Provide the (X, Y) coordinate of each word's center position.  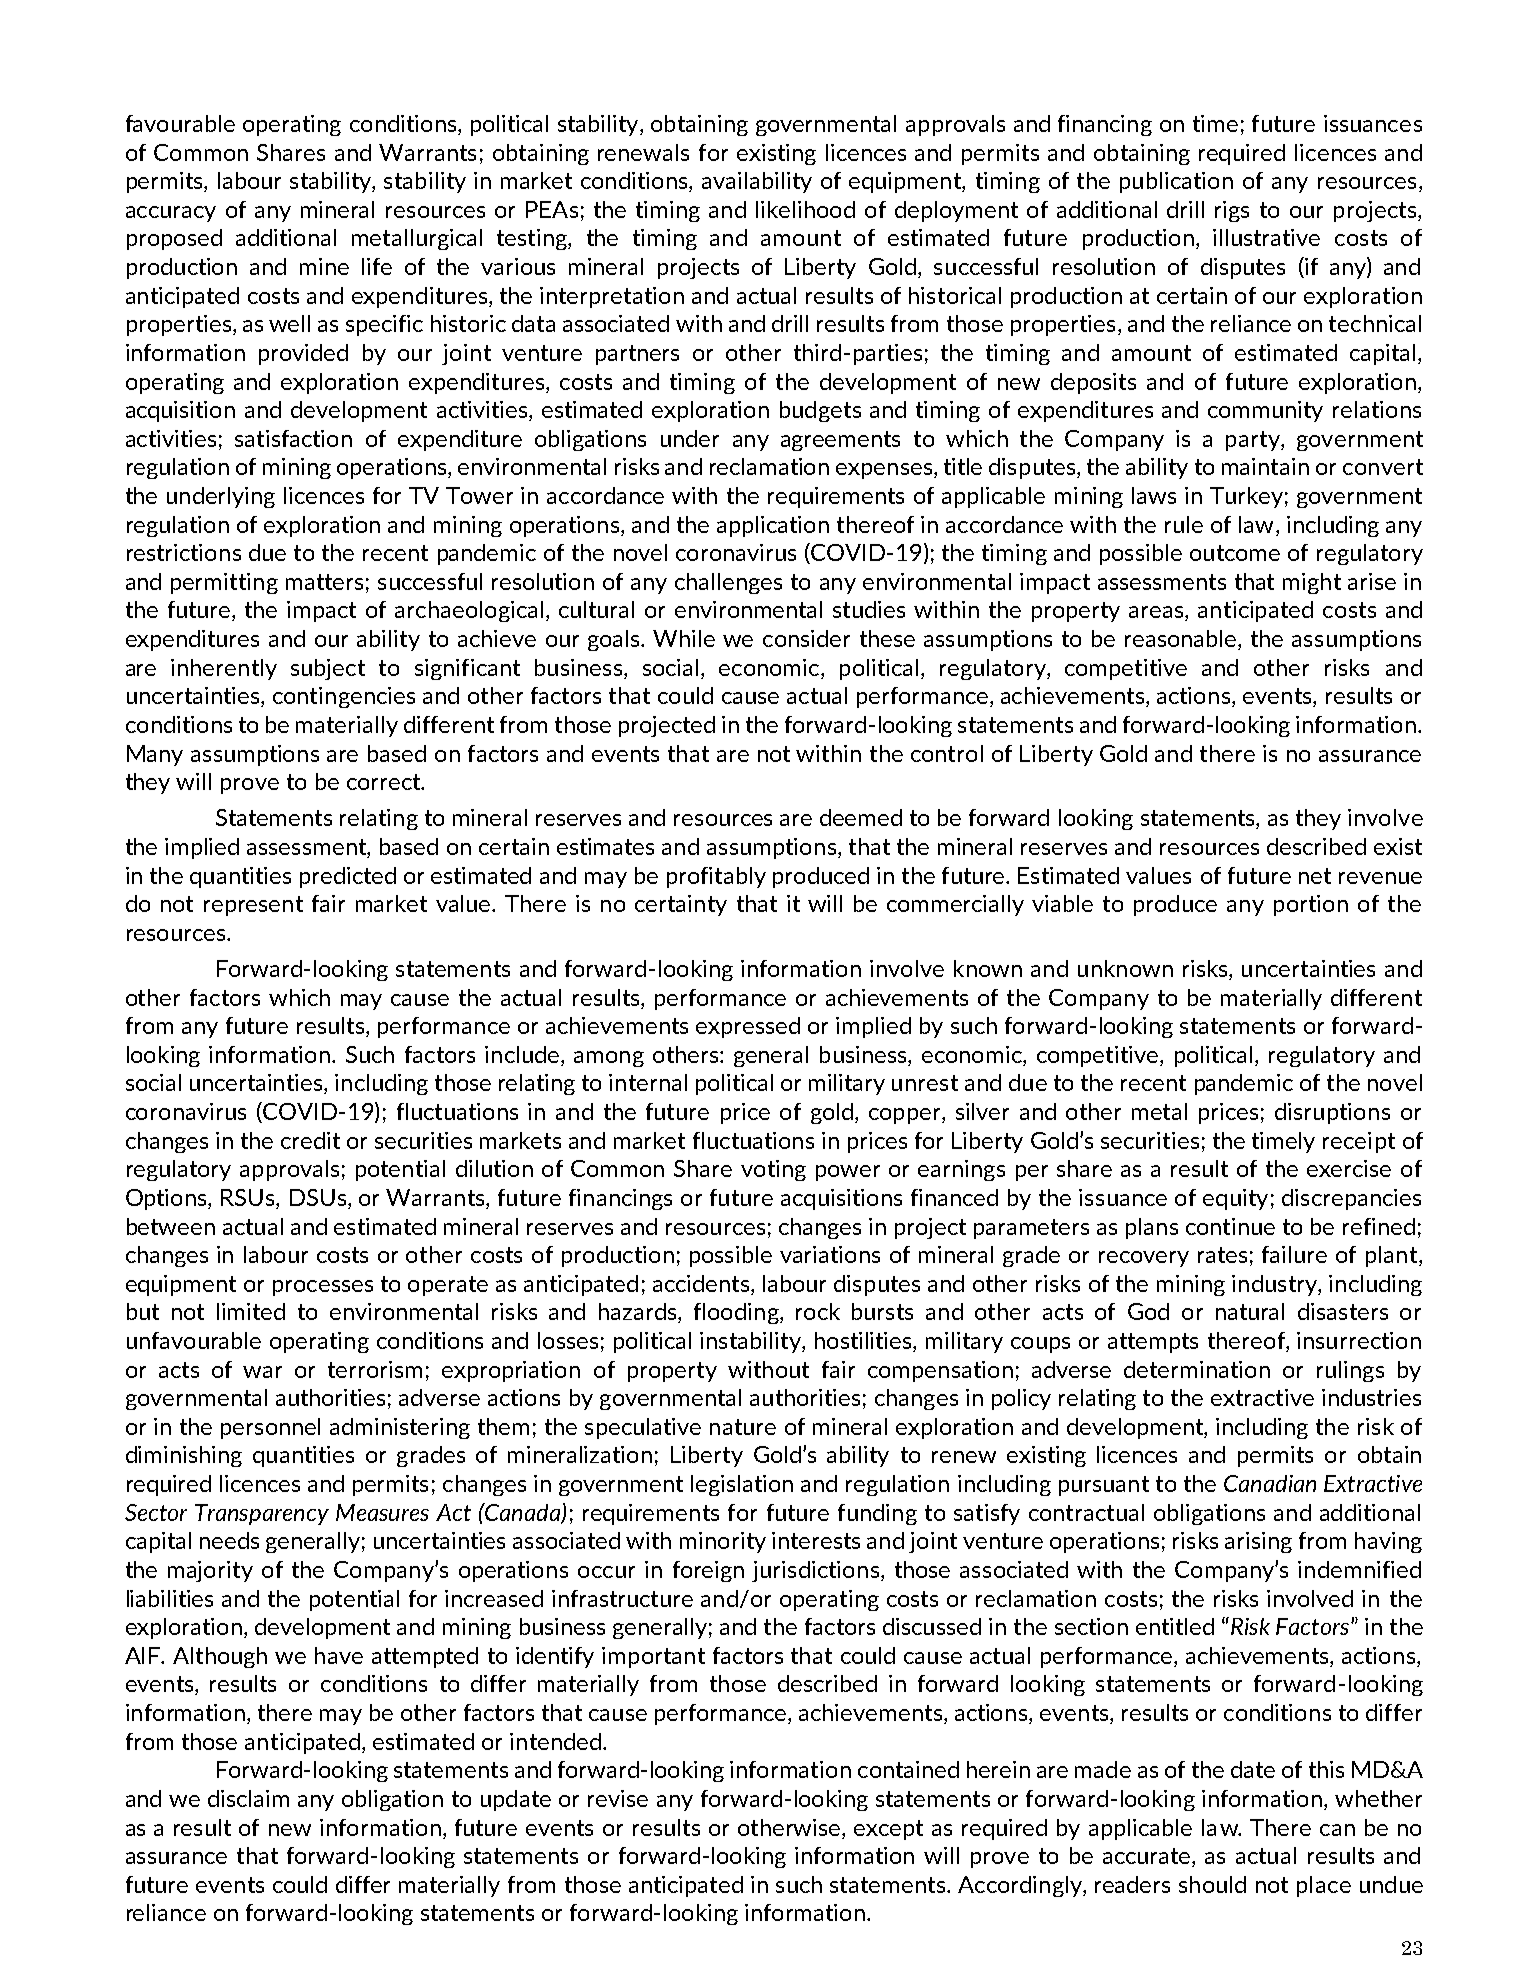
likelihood (805, 209)
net (1315, 876)
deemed (861, 817)
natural (1250, 1311)
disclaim (248, 1798)
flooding (737, 1313)
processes (323, 1288)
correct (385, 782)
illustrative (1266, 237)
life (377, 266)
